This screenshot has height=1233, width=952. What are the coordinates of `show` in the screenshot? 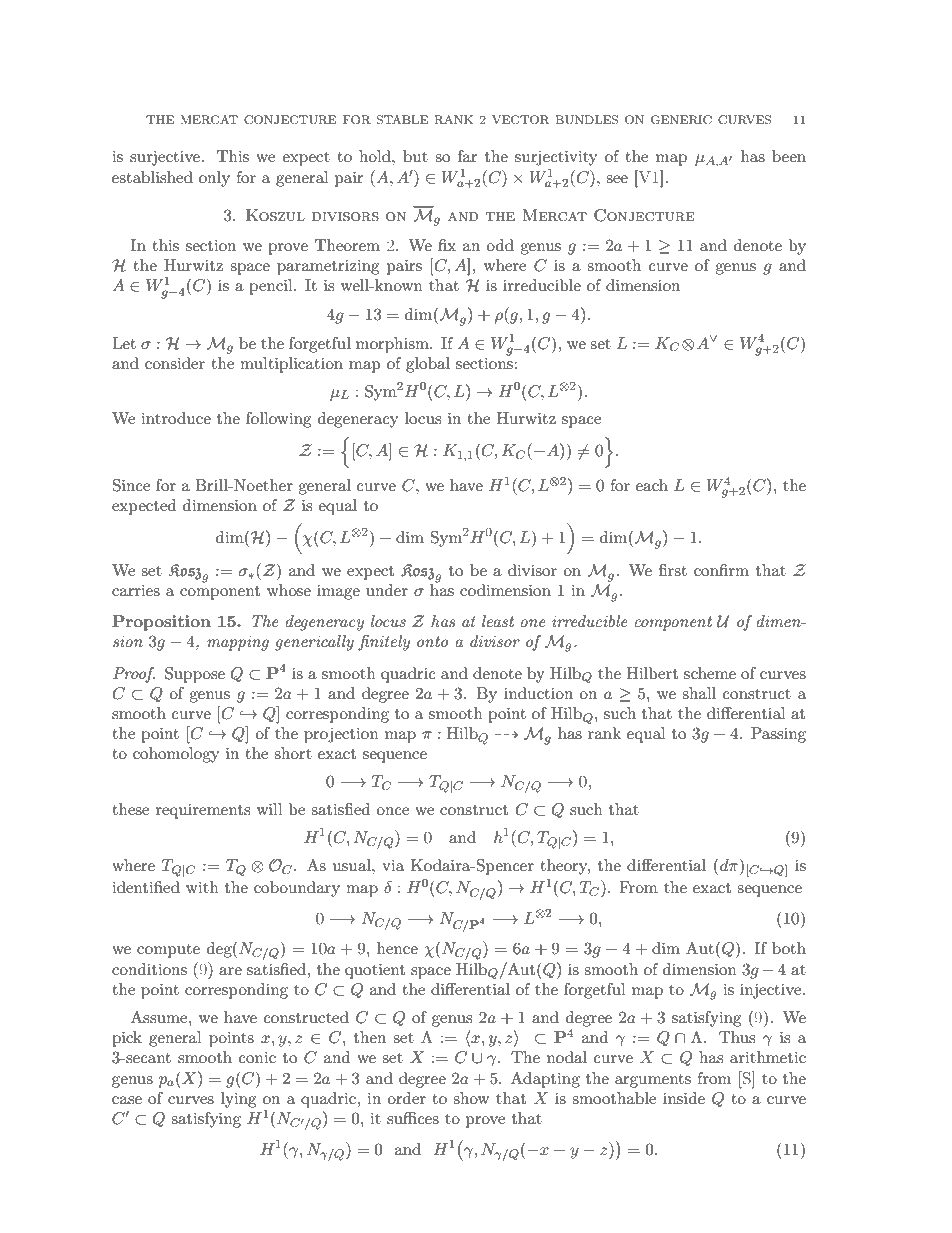 It's located at (471, 1098).
